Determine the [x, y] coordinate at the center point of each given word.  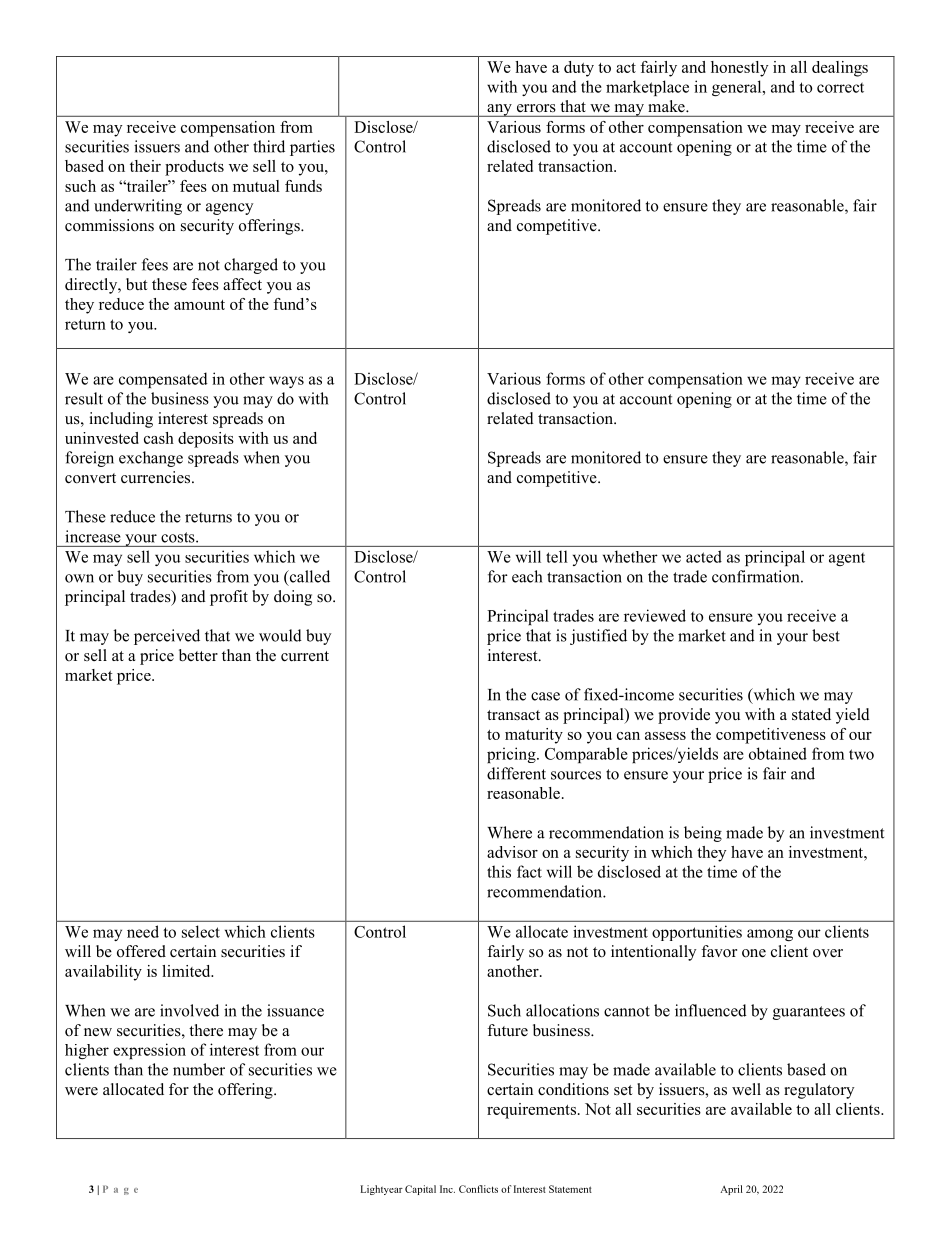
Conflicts [478, 1189]
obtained [778, 753]
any [499, 110]
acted [704, 556]
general [738, 88]
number [199, 1069]
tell [557, 556]
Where [509, 832]
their [145, 166]
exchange [151, 459]
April [731, 1190]
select [201, 931]
